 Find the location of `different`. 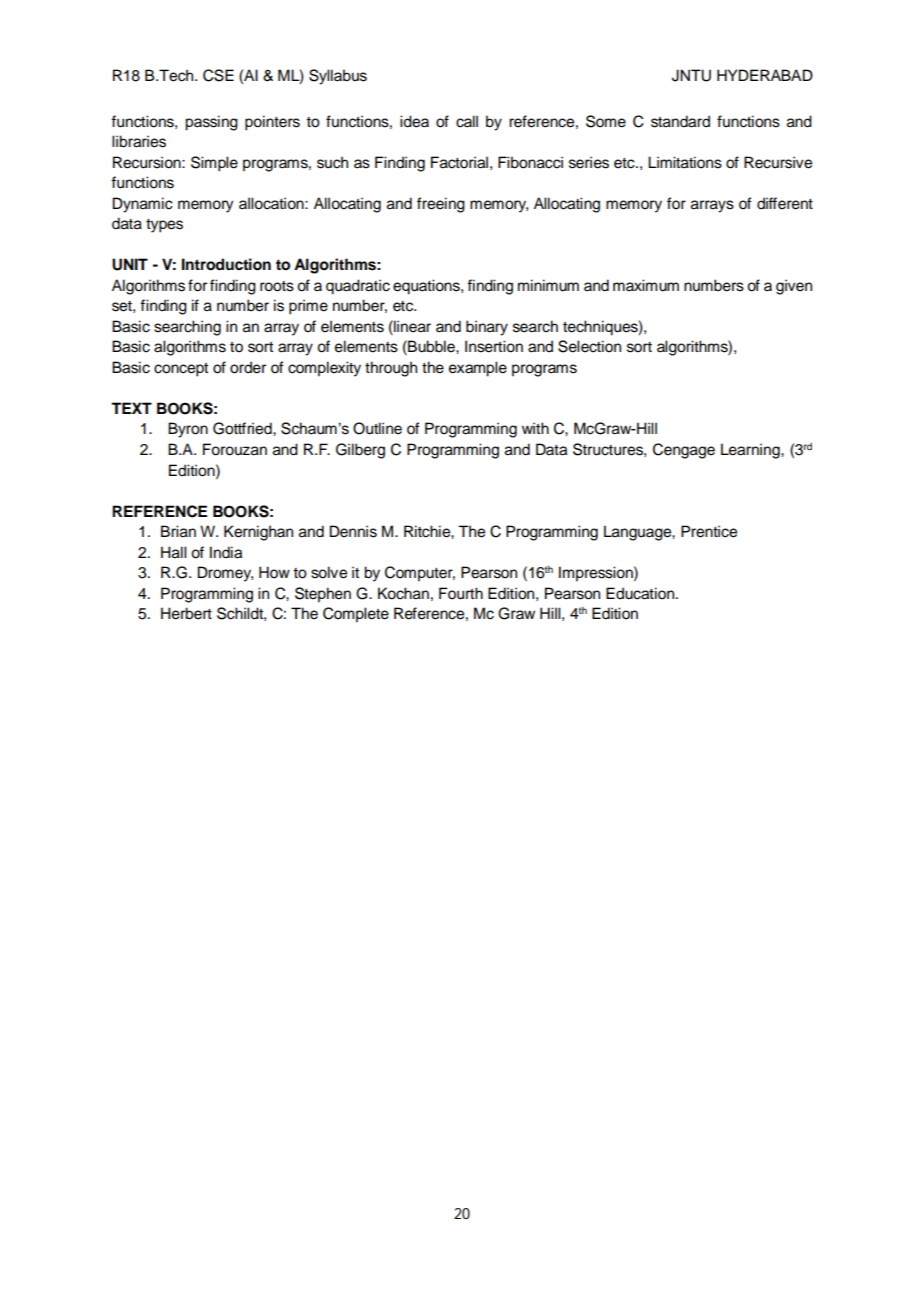

different is located at coordinates (785, 203).
